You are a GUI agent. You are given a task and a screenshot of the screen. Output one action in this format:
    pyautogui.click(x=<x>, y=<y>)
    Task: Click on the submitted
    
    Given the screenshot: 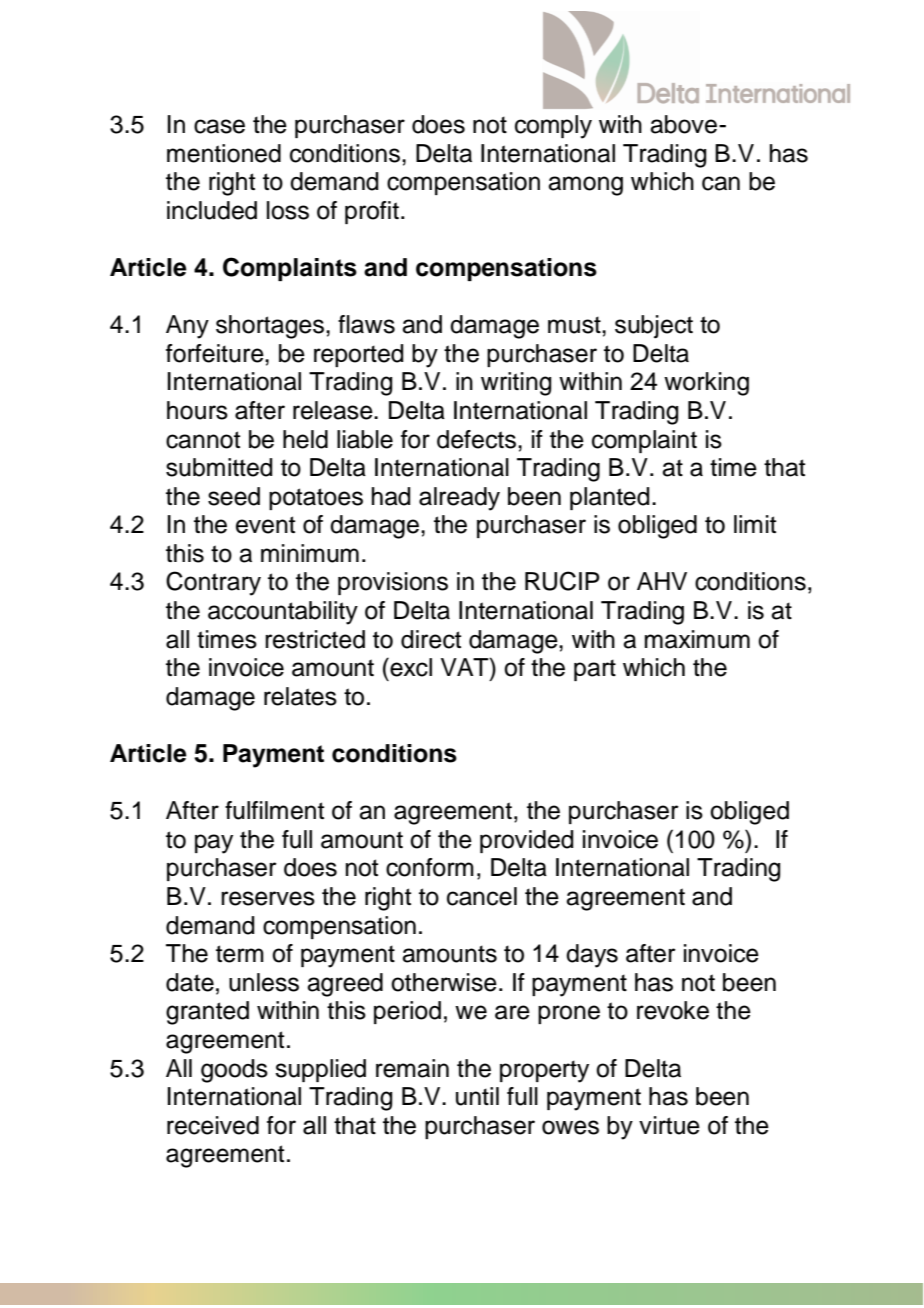 What is the action you would take?
    pyautogui.click(x=219, y=467)
